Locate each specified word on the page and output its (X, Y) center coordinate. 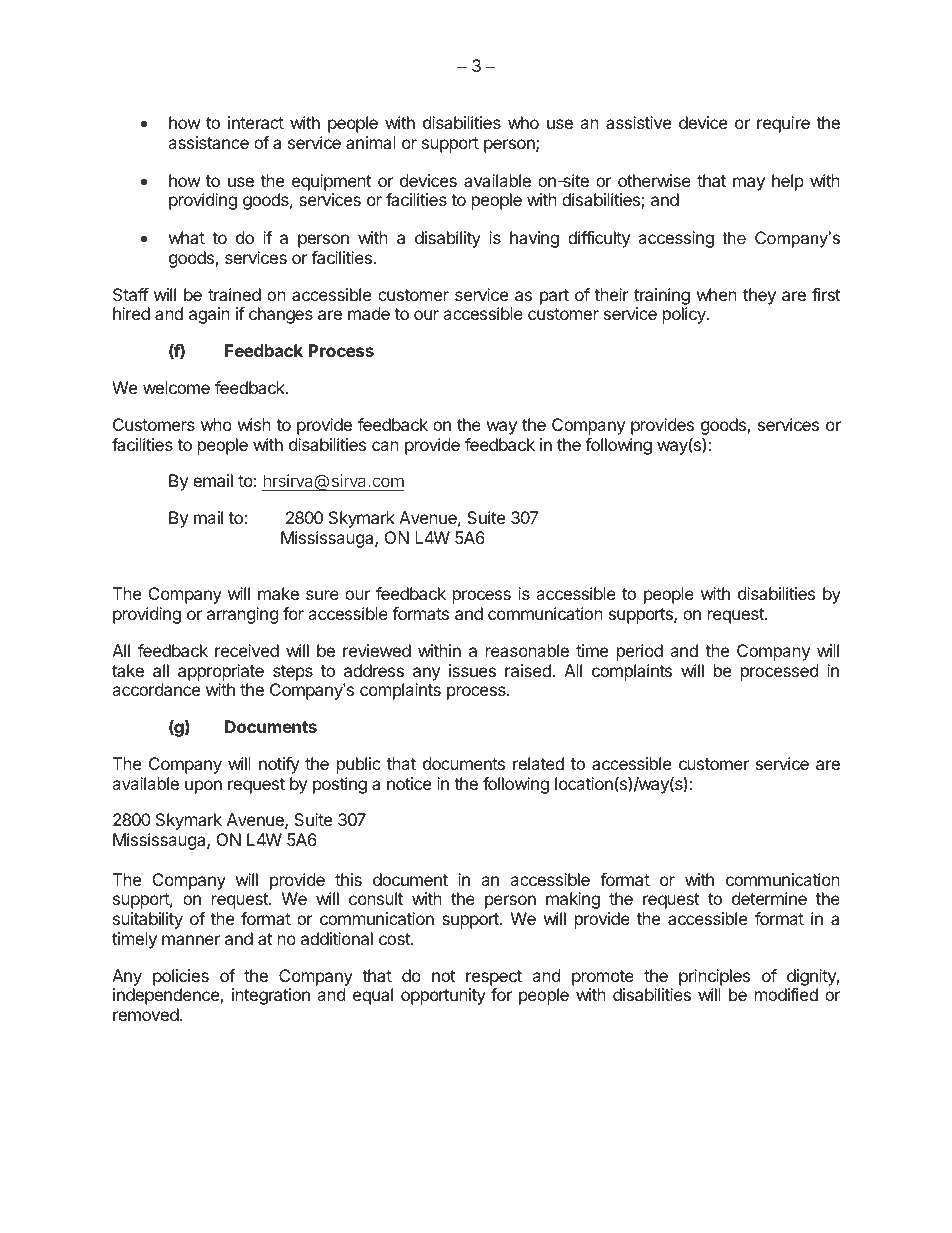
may (749, 184)
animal (371, 142)
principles (714, 977)
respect (494, 978)
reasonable (527, 650)
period (640, 652)
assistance (208, 142)
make (278, 593)
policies (181, 977)
